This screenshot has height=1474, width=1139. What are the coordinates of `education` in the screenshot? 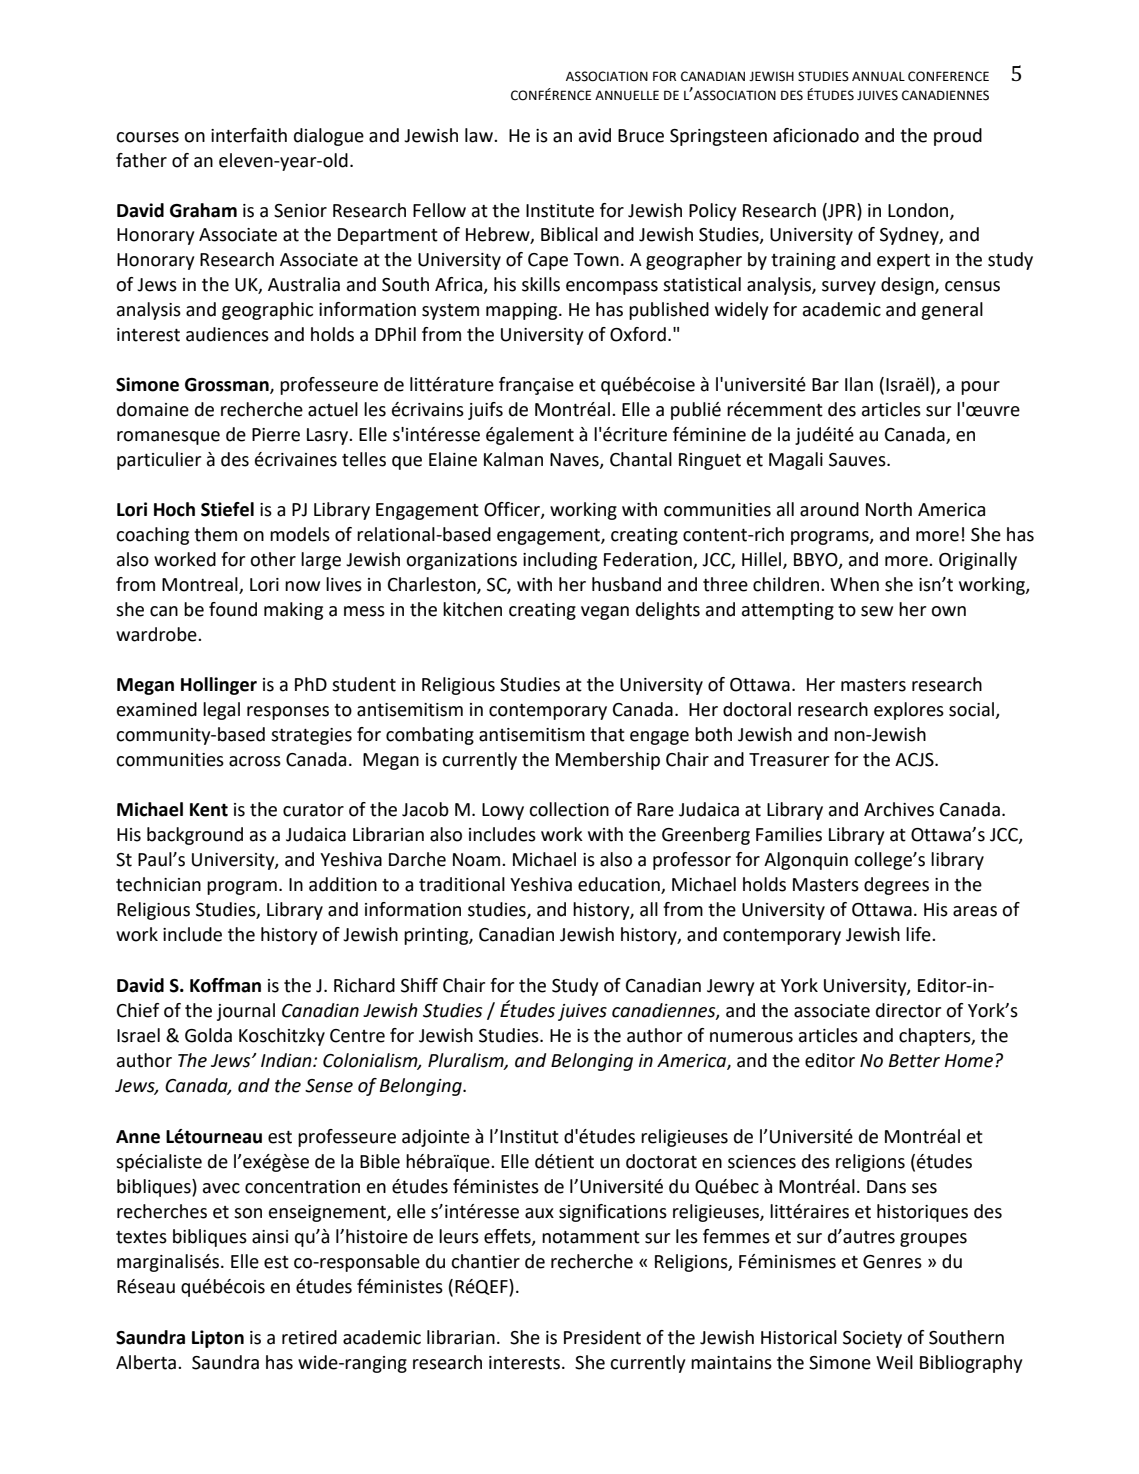 It's located at (620, 885).
